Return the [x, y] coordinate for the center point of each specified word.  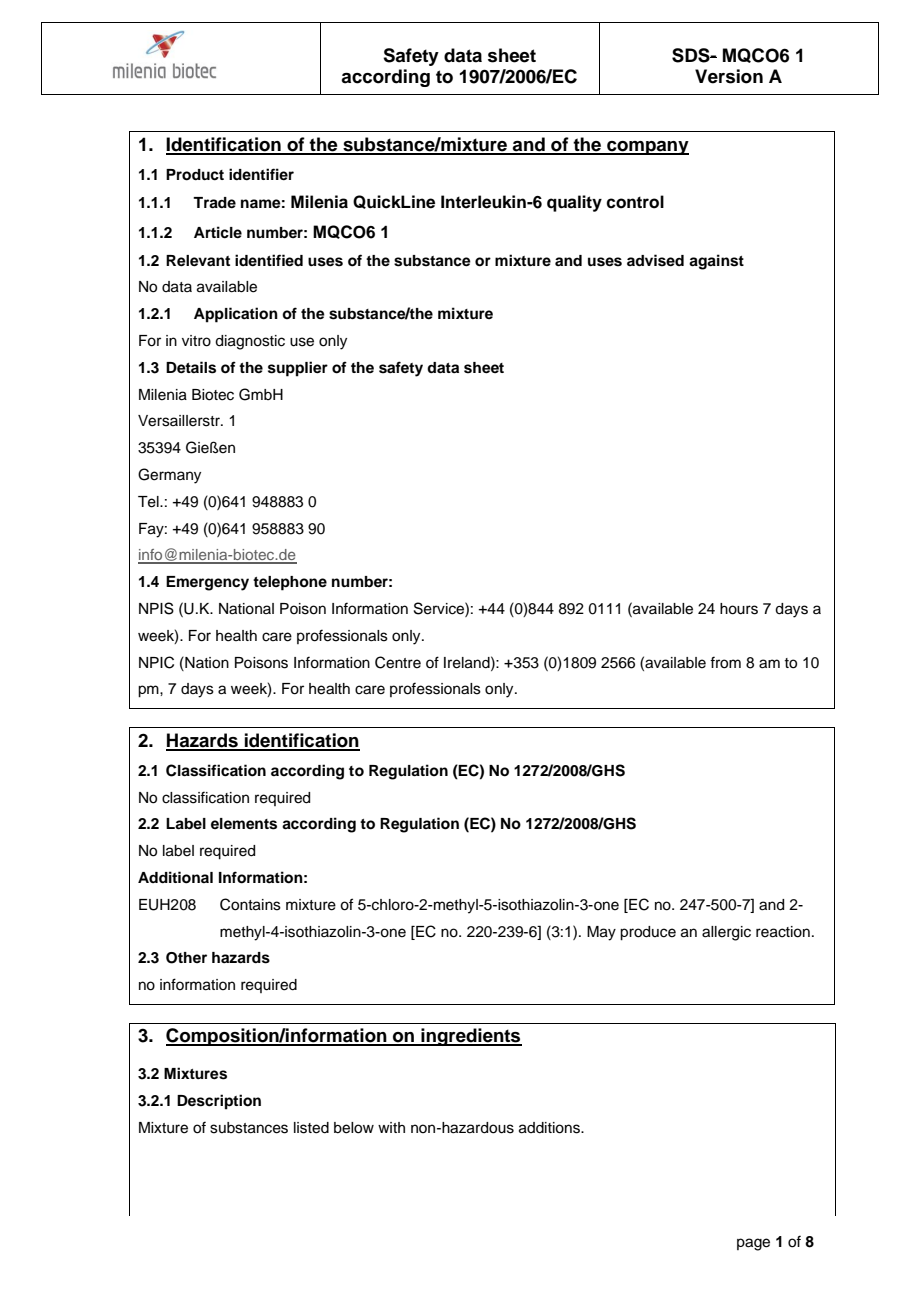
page [753, 1244]
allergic [726, 933]
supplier [298, 369]
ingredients [470, 1037]
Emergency [207, 583]
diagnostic [250, 342]
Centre [398, 662]
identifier [261, 174]
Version [729, 76]
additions [550, 1128]
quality [574, 203]
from [725, 662]
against [716, 262]
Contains [250, 904]
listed [311, 1128]
